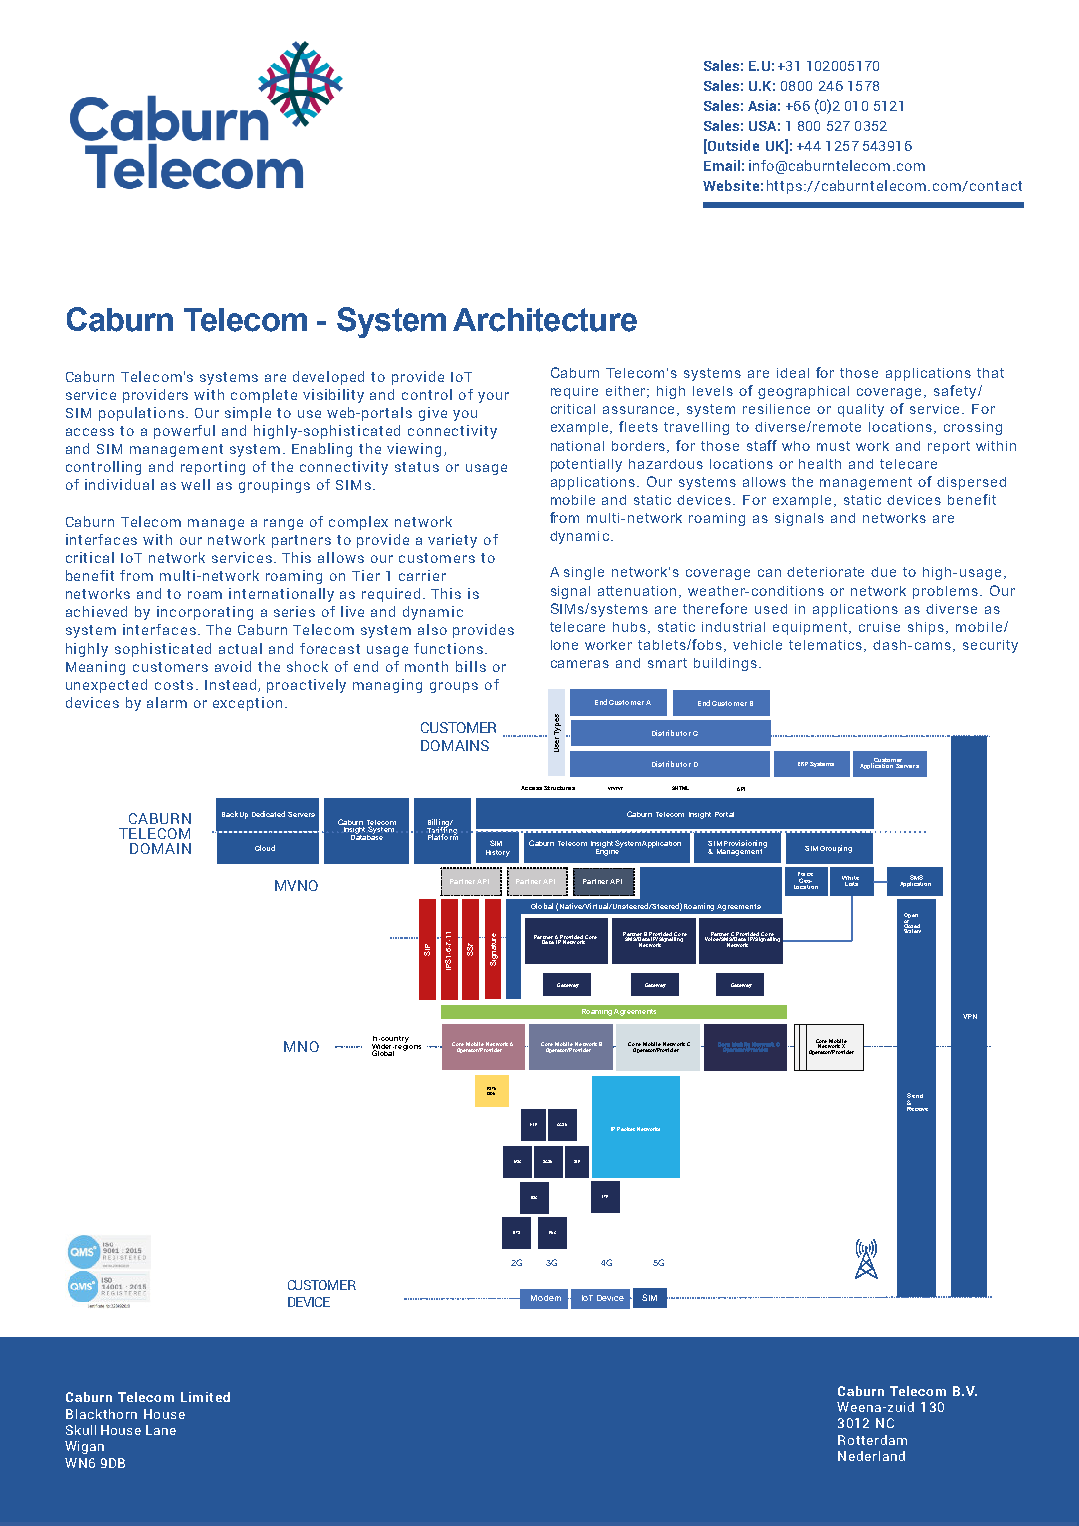 This screenshot has height=1526, width=1079. I want to click on PSTN, so click(491, 1090).
